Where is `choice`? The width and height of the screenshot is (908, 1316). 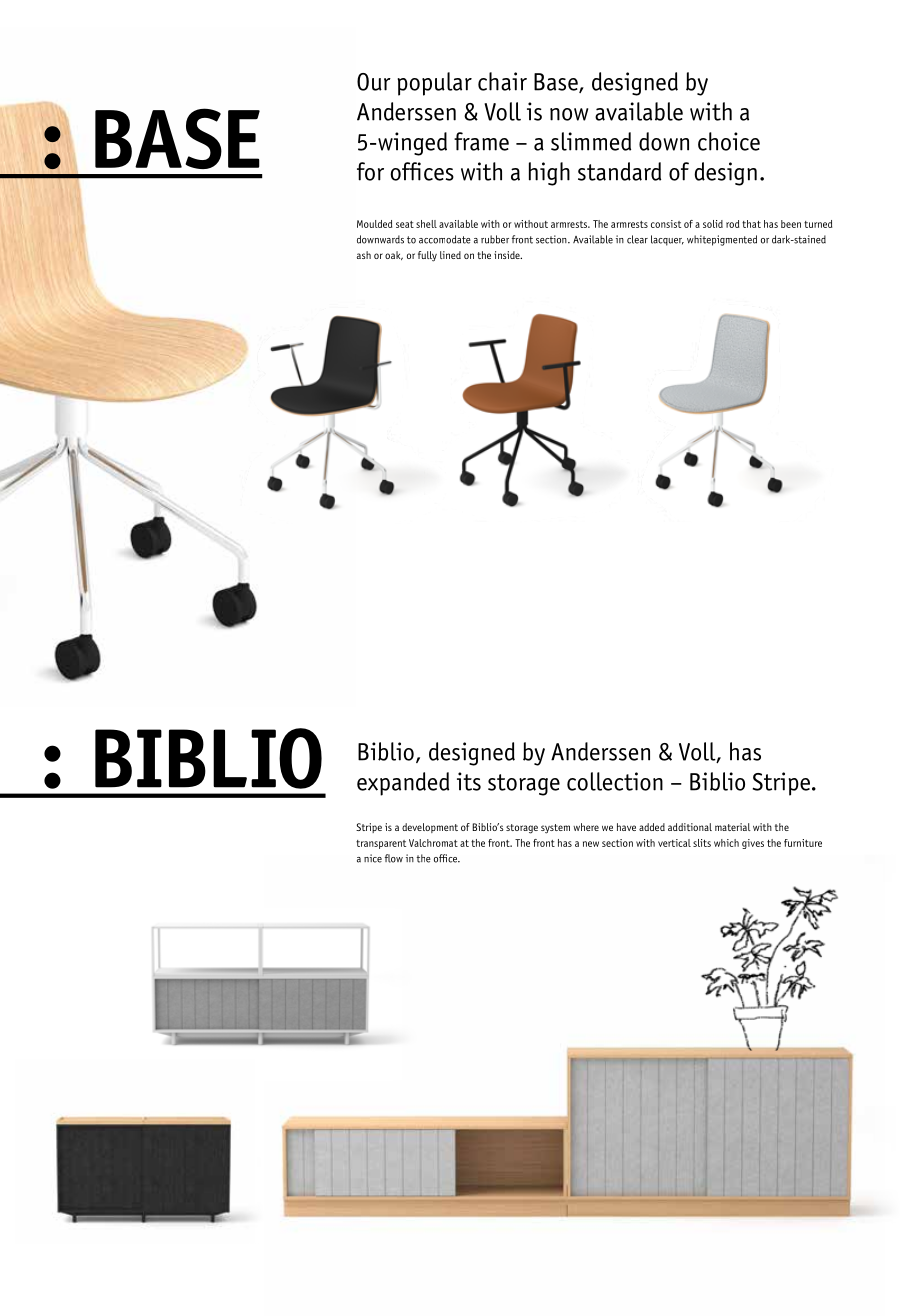 choice is located at coordinates (729, 141).
